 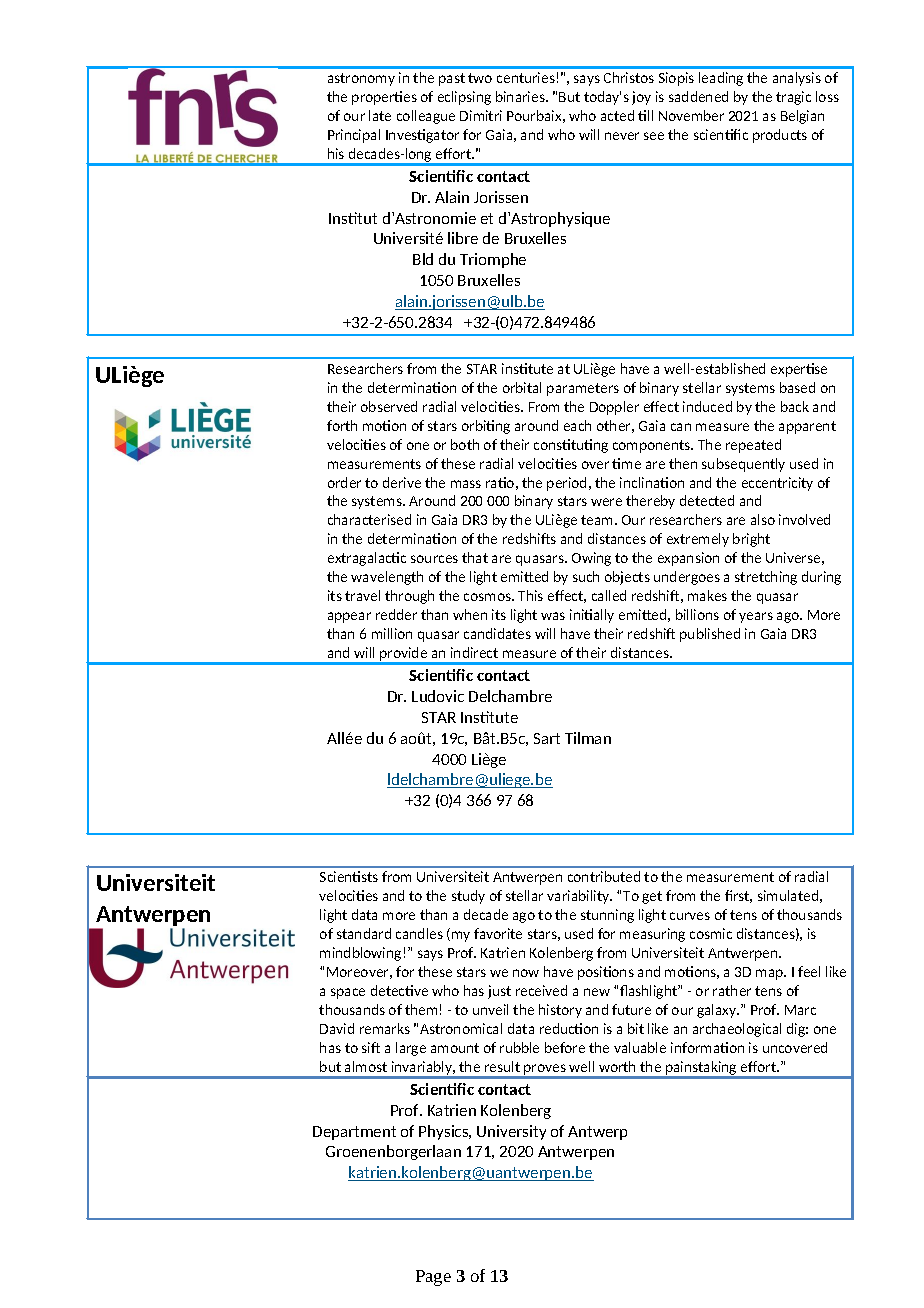 I want to click on properties, so click(x=384, y=98).
